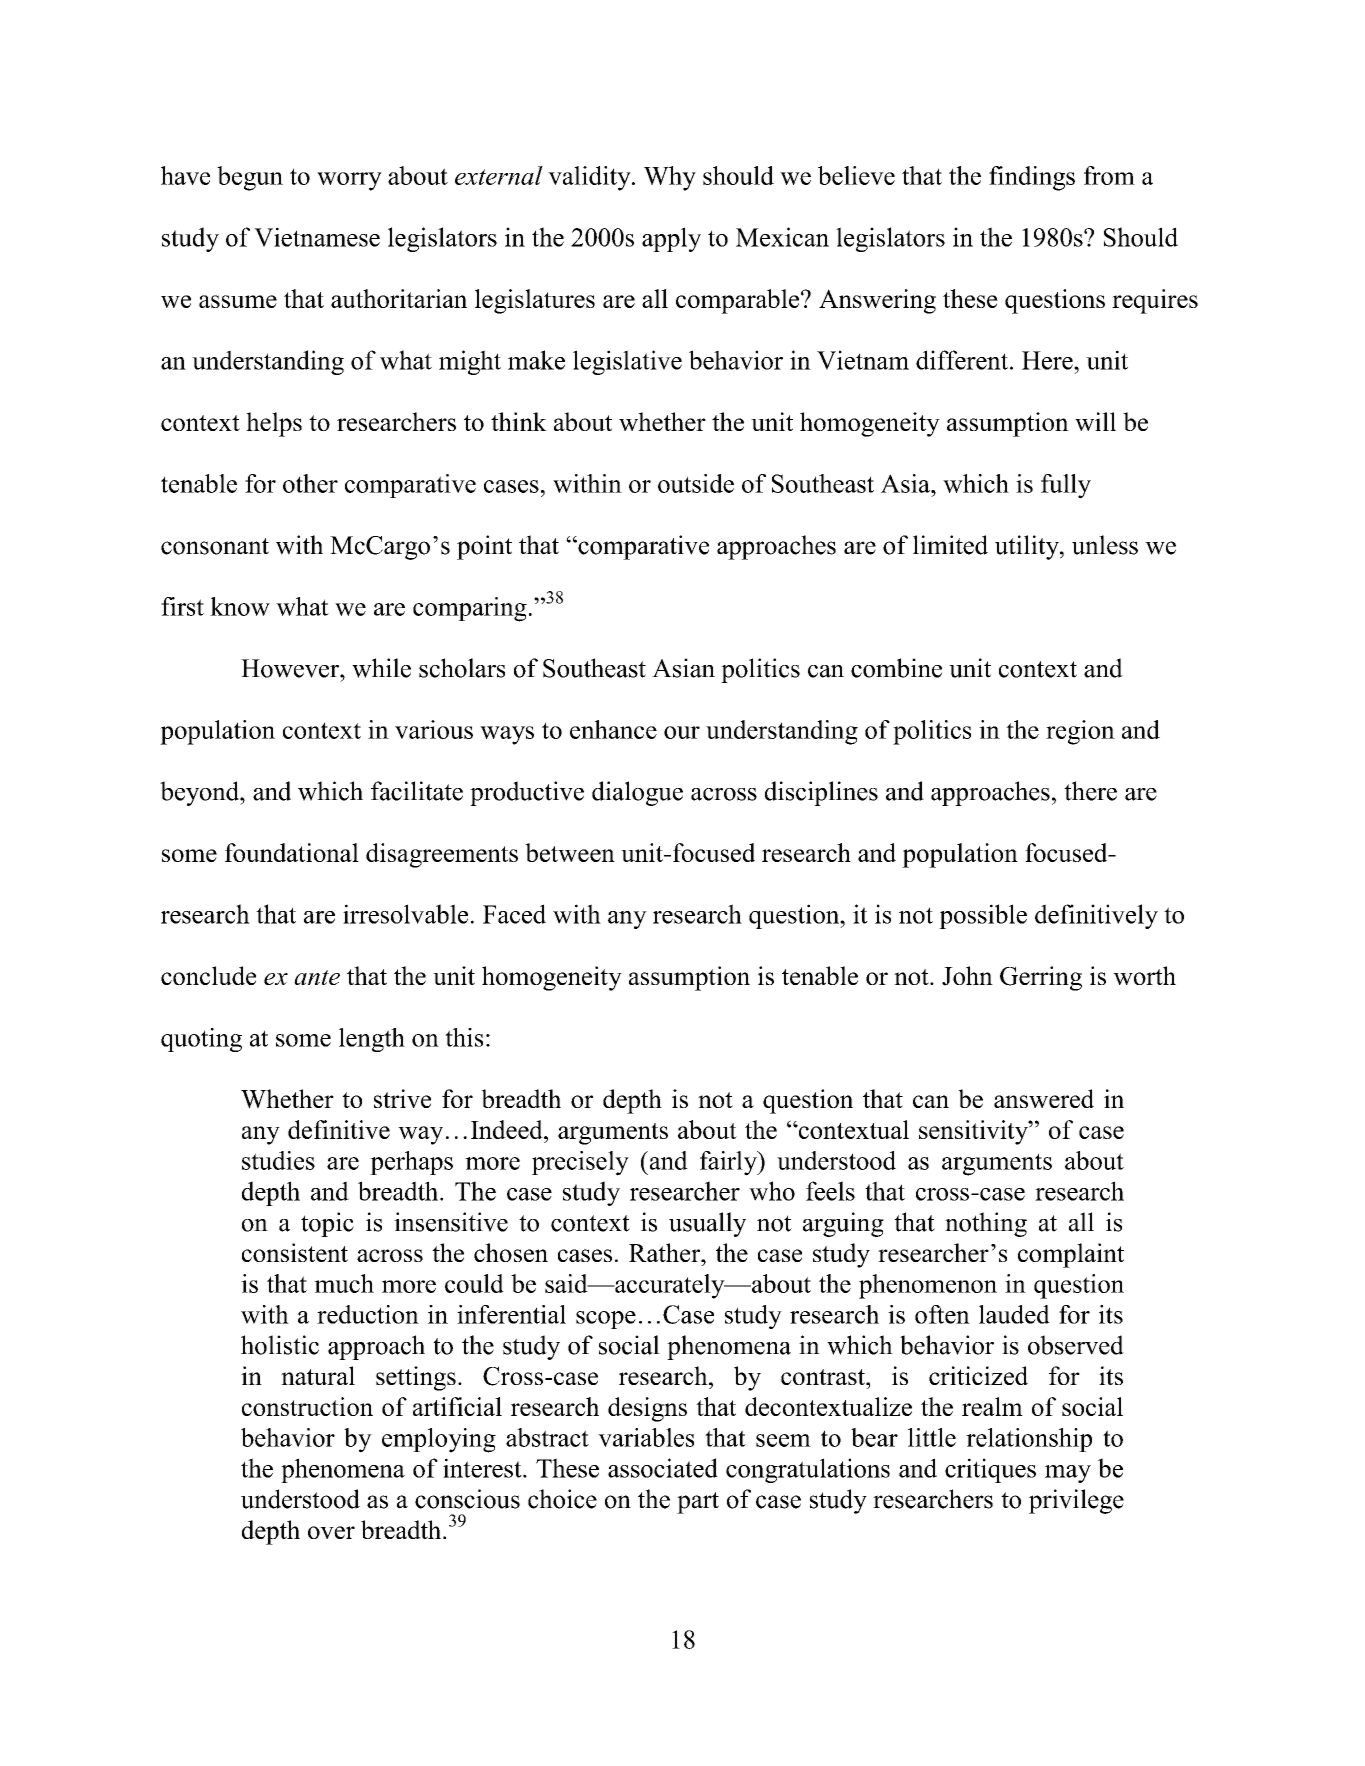 This page has height=1766, width=1365. What do you see at coordinates (1080, 732) in the page?
I see `region` at bounding box center [1080, 732].
